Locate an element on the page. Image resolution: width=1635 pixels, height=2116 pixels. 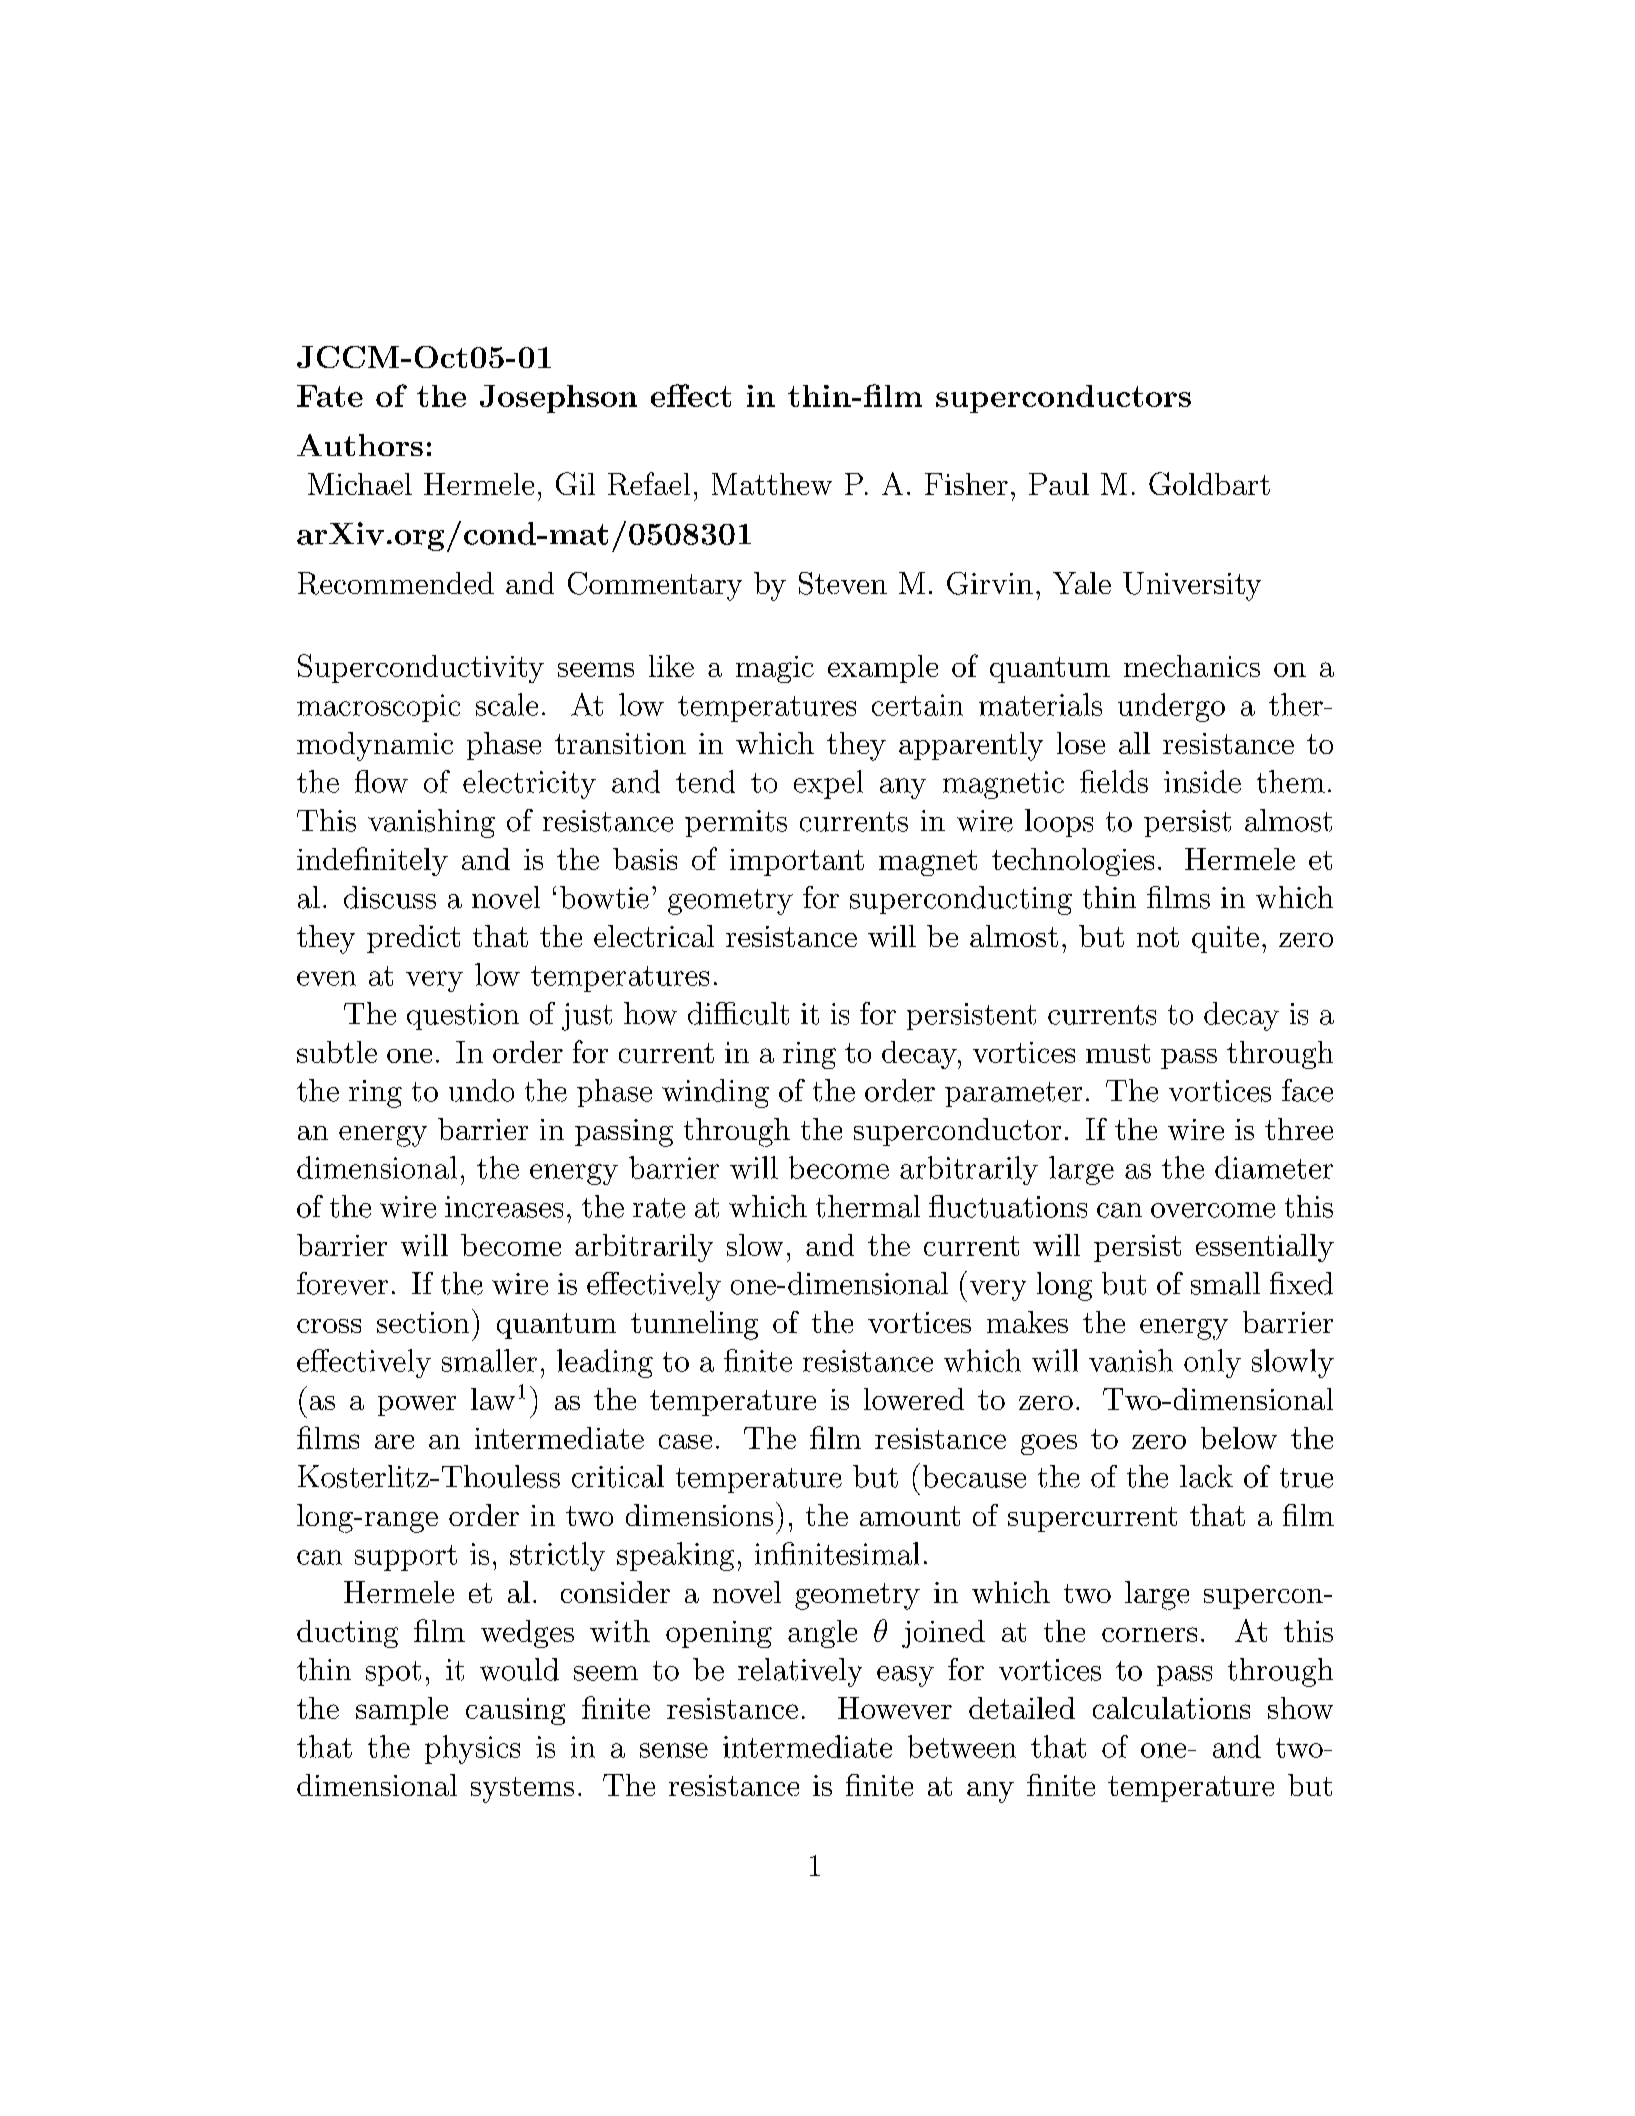
must is located at coordinates (1118, 1053).
